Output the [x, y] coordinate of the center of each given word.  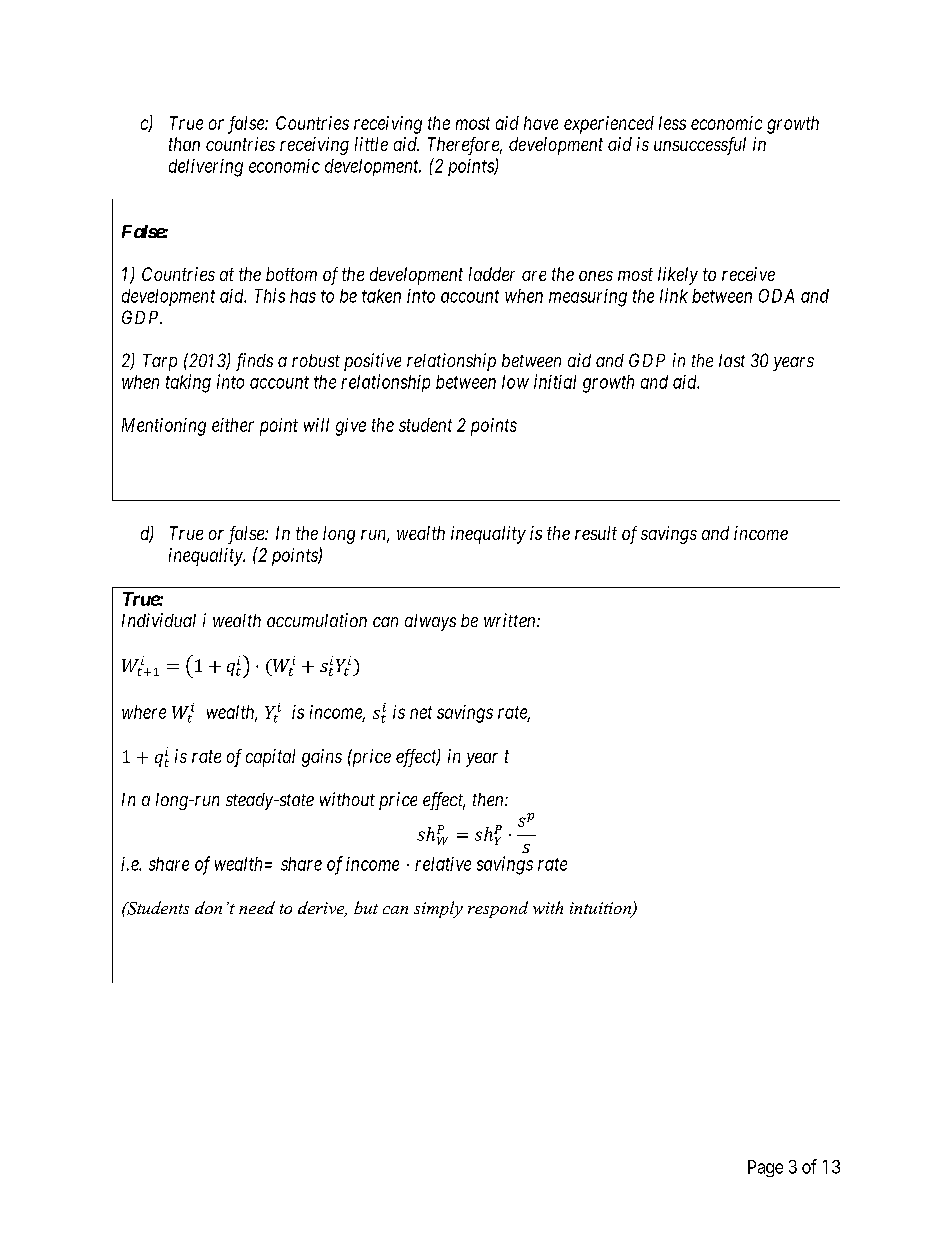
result [596, 533]
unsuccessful [700, 146]
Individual [159, 620]
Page [765, 1168]
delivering [206, 168]
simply [438, 909]
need [257, 907]
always [430, 622]
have [541, 123]
